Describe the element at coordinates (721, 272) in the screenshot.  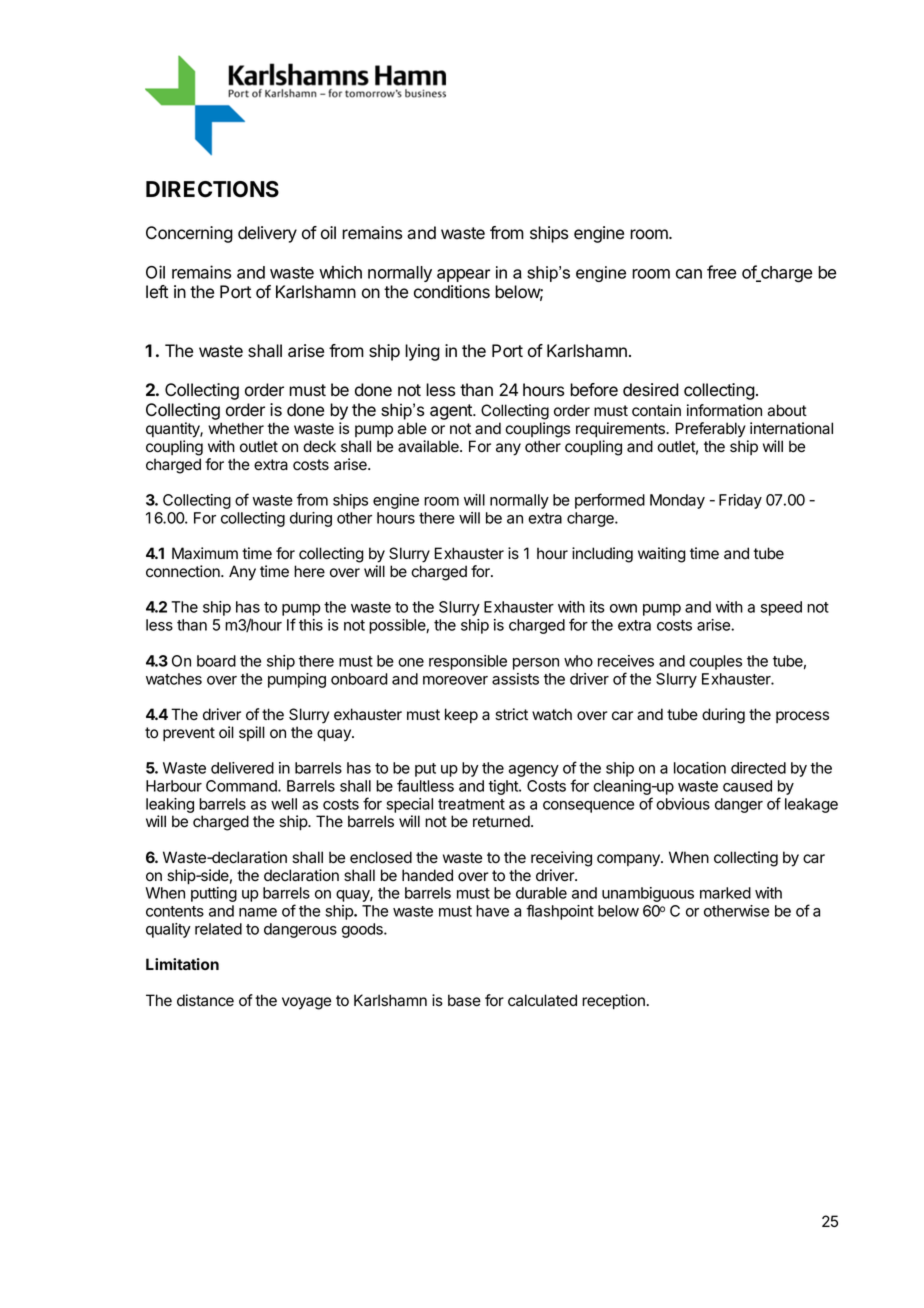
I see `free` at that location.
